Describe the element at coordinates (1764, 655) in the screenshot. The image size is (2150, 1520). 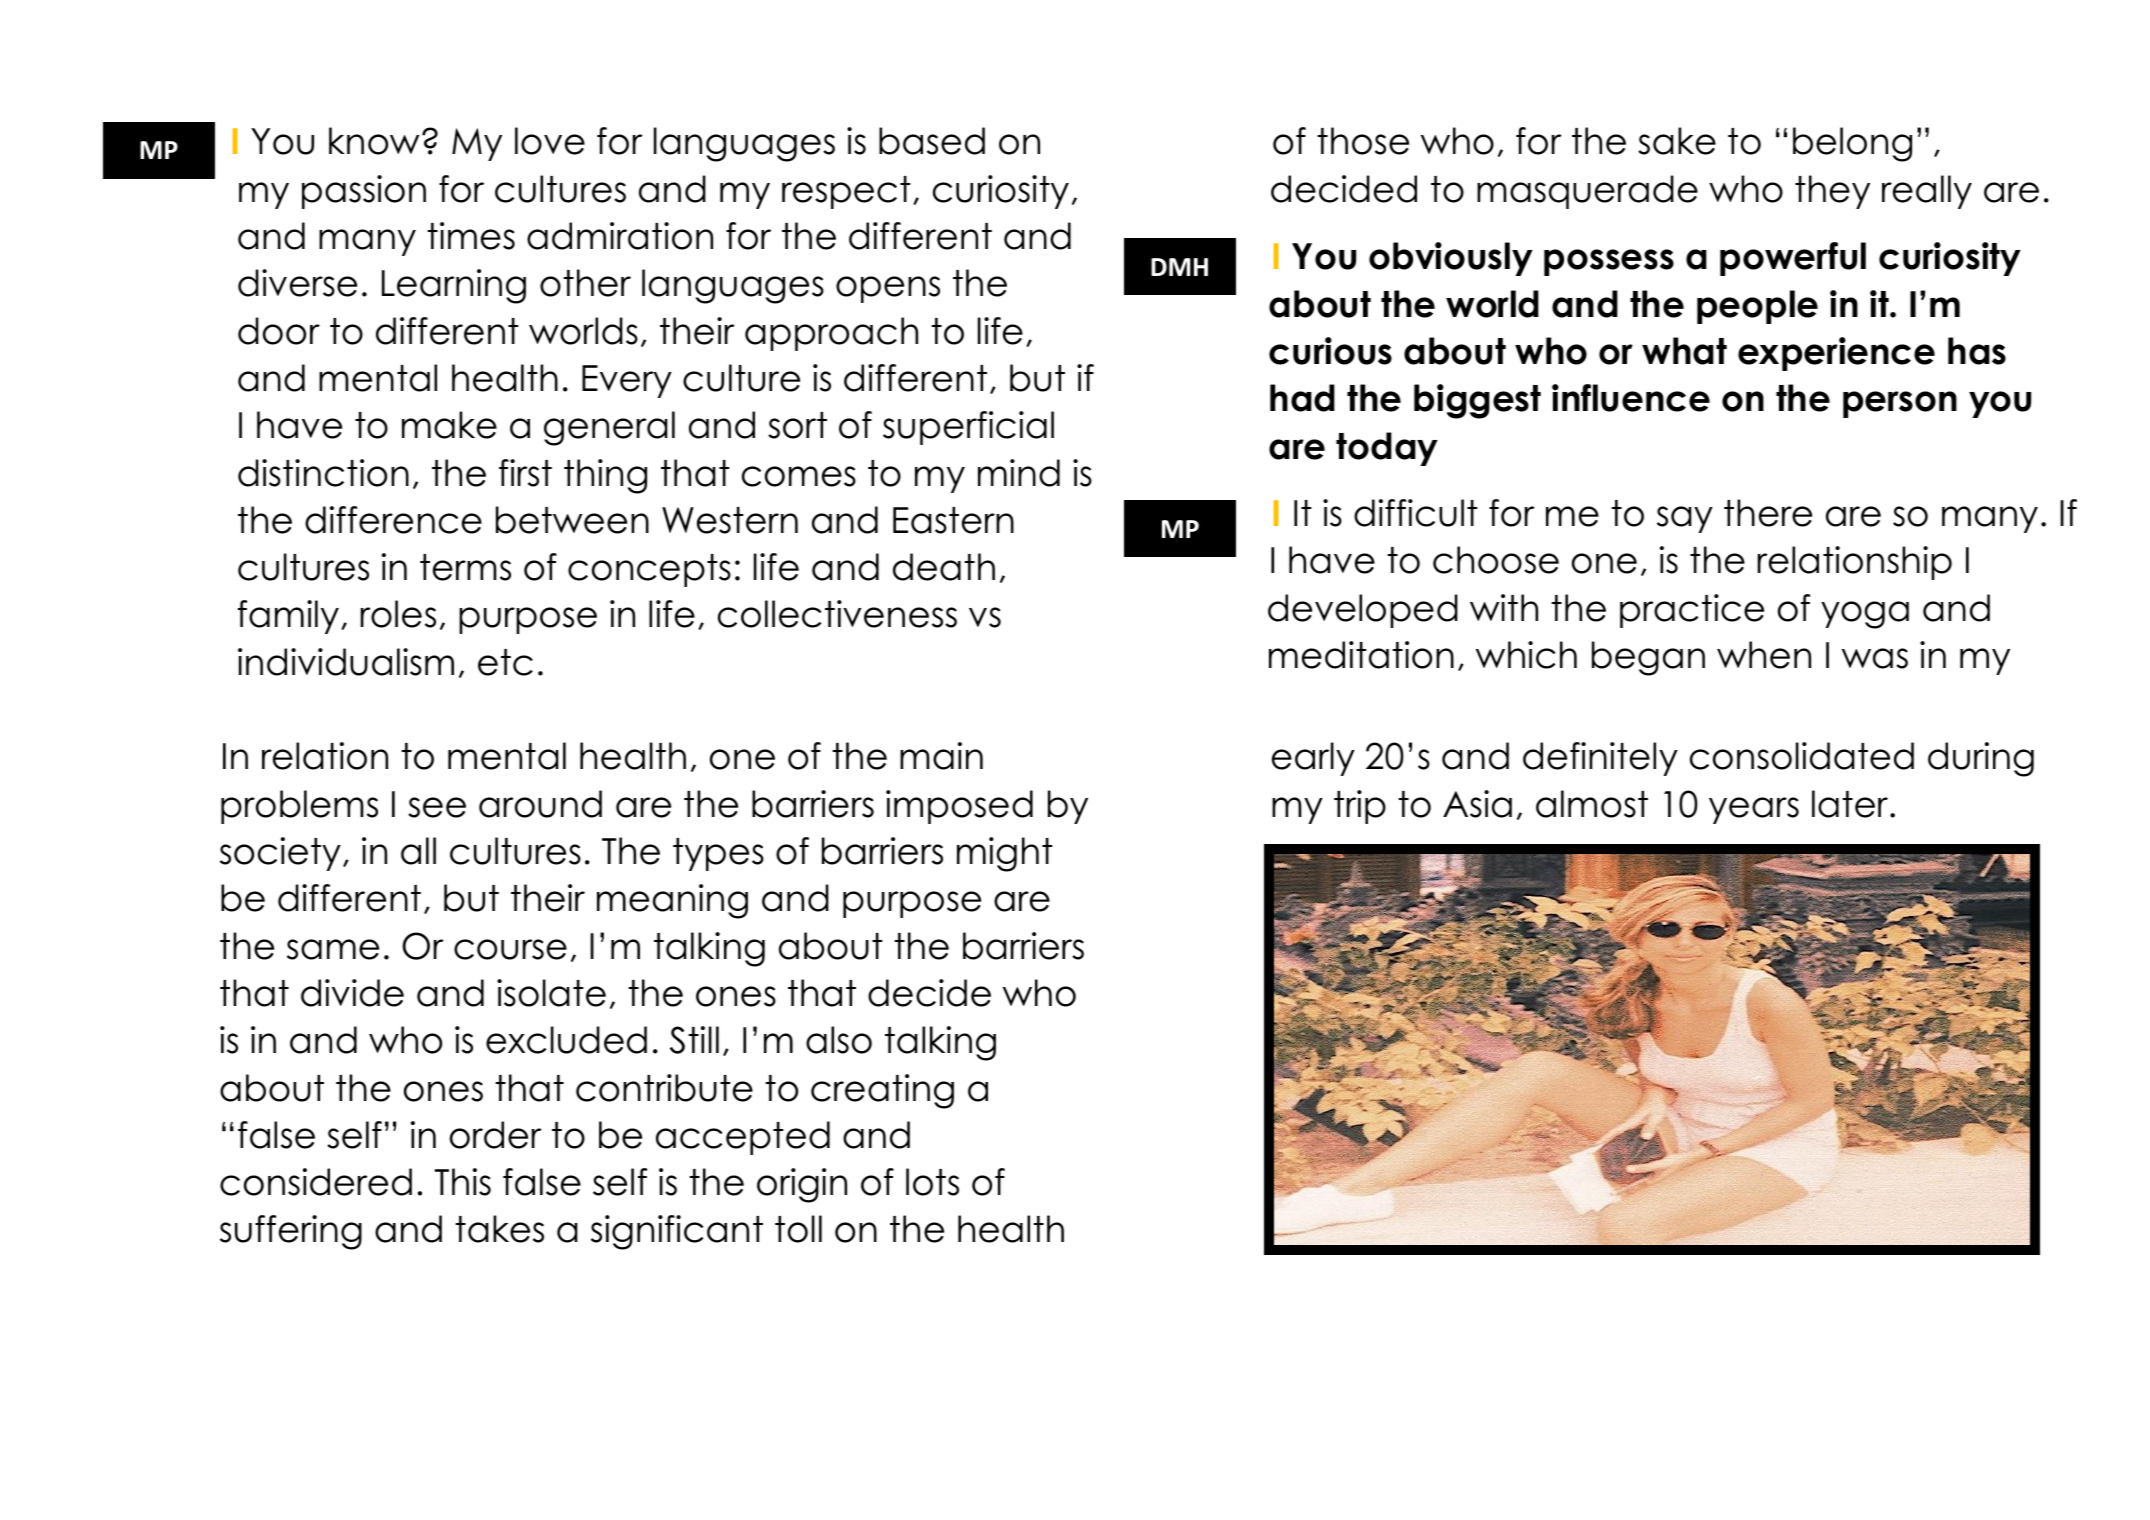
I see `when` at that location.
